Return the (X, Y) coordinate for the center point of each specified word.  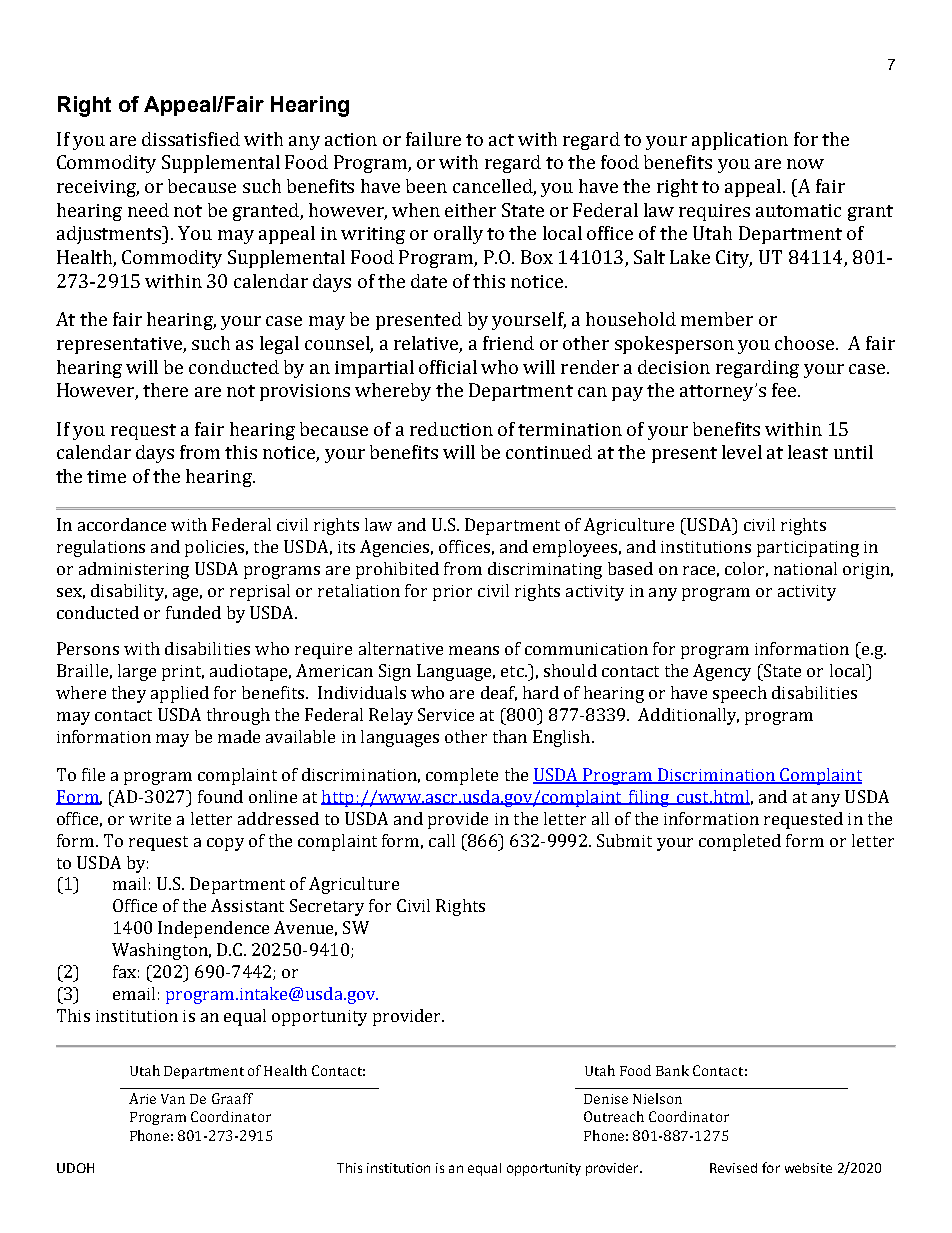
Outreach (614, 1116)
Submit (624, 840)
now (805, 164)
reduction (451, 429)
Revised (733, 1168)
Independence (213, 929)
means (474, 650)
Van (173, 1099)
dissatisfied (191, 139)
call (442, 840)
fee (785, 390)
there (165, 390)
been (426, 186)
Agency (722, 672)
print (183, 673)
